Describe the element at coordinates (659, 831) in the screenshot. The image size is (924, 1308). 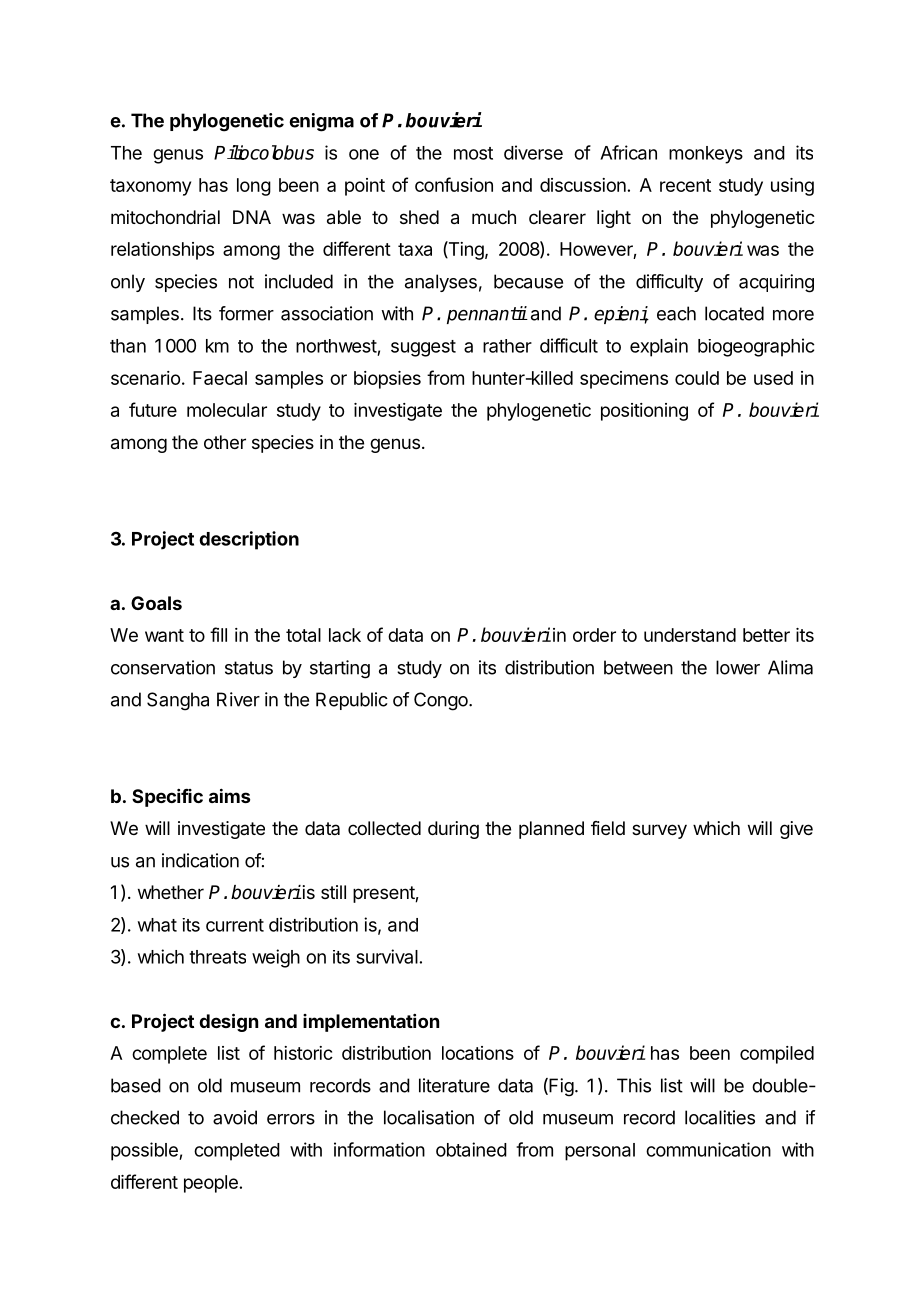
I see `survey` at that location.
